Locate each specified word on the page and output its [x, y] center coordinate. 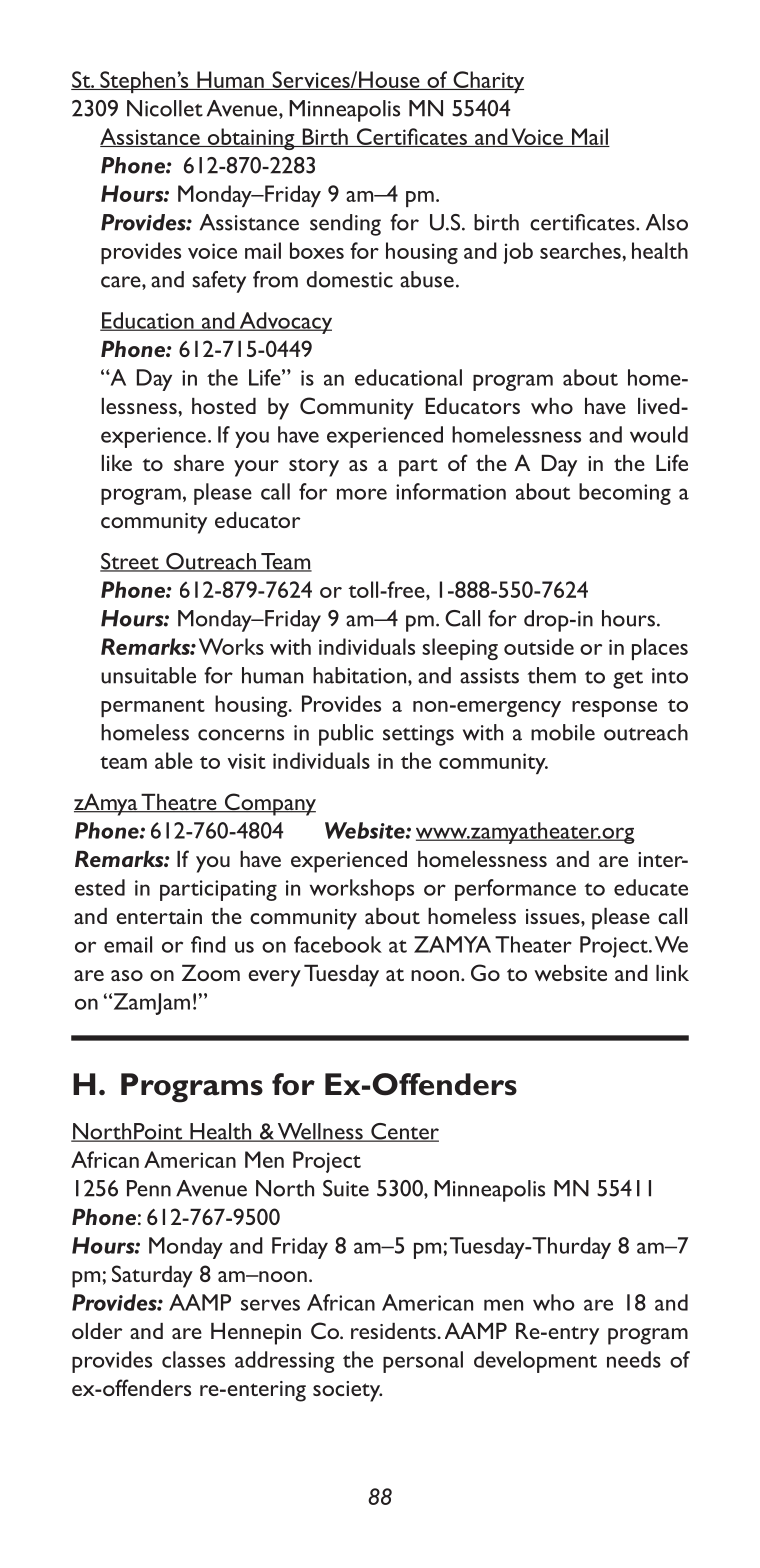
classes [193, 1359]
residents [394, 1331]
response [614, 709]
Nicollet [165, 108]
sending [345, 225]
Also [667, 222]
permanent [153, 708]
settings [418, 735]
